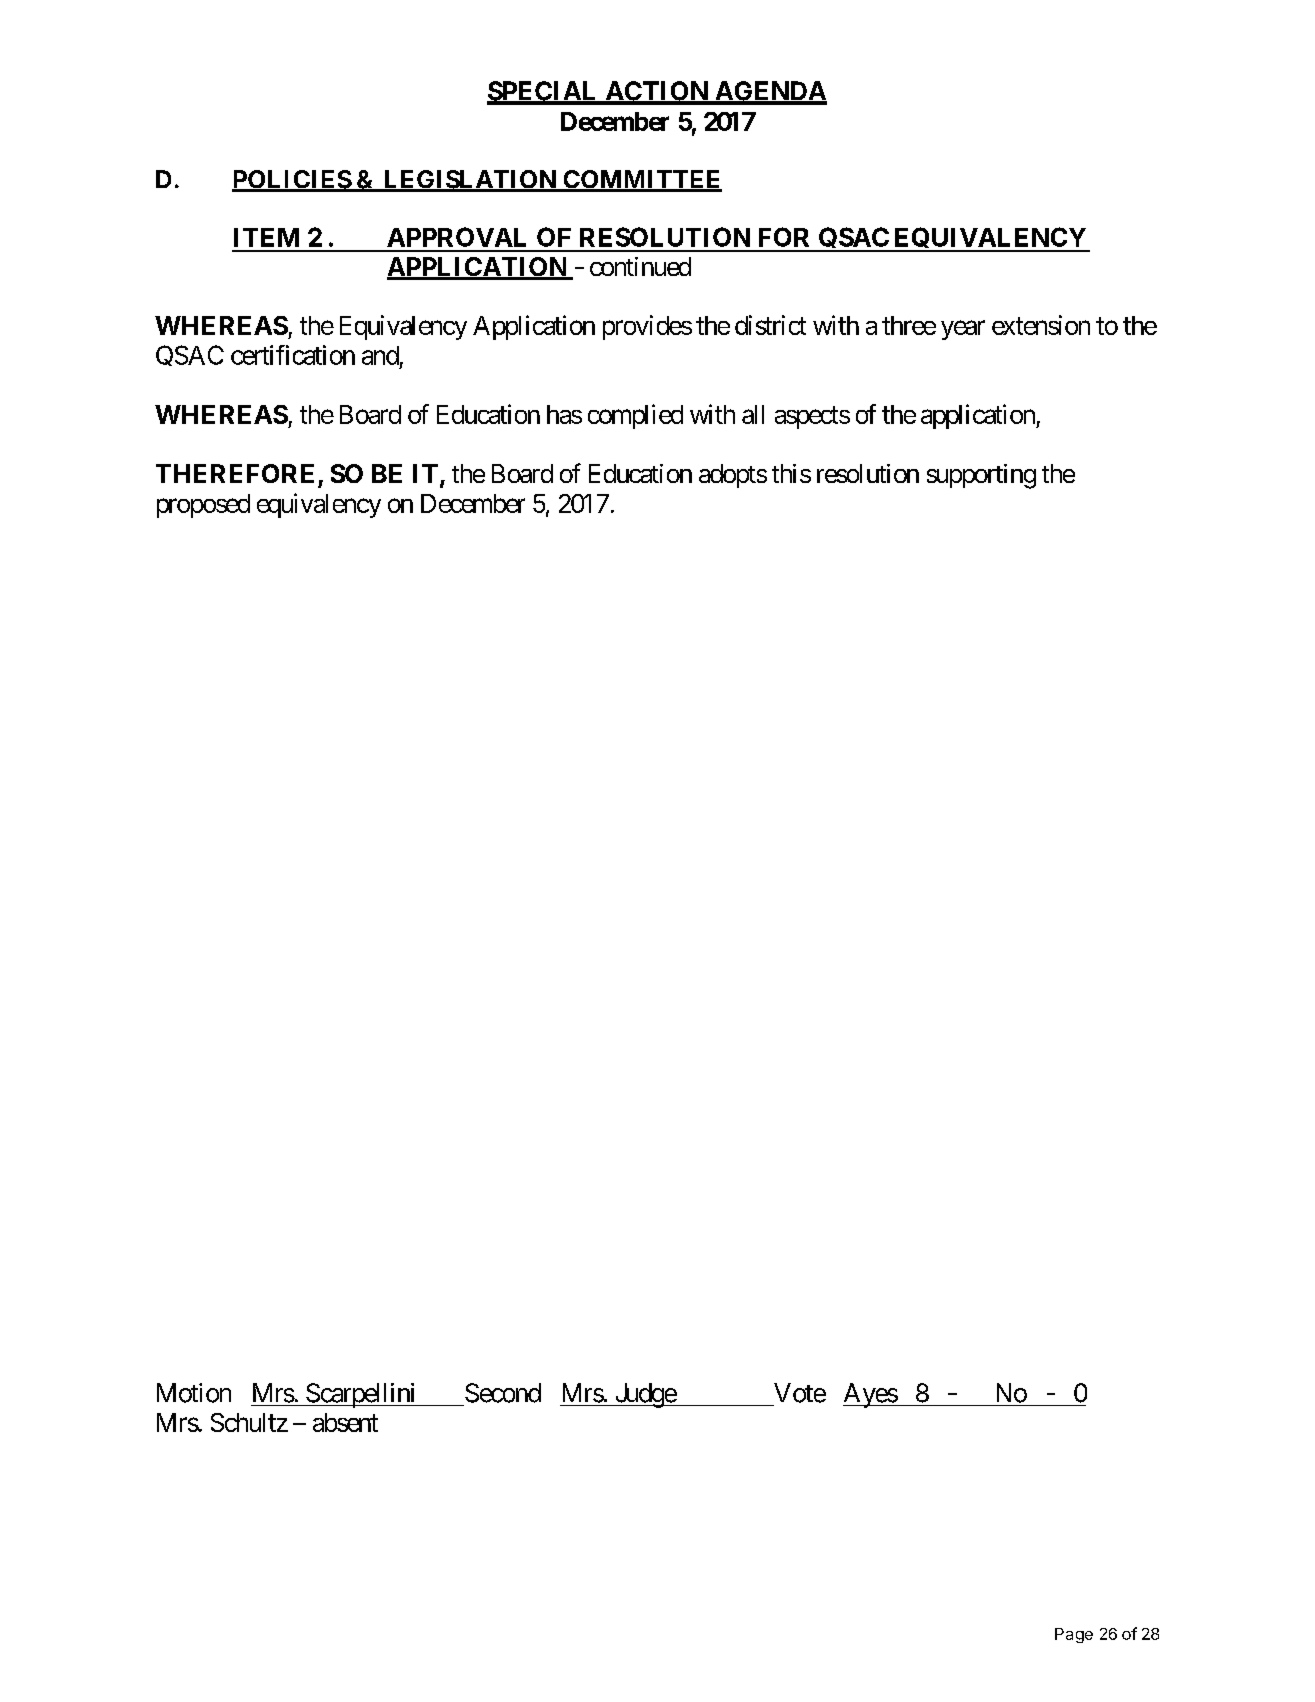 This screenshot has width=1315, height=1702. Describe the element at coordinates (345, 1422) in the screenshot. I see `absent` at that location.
